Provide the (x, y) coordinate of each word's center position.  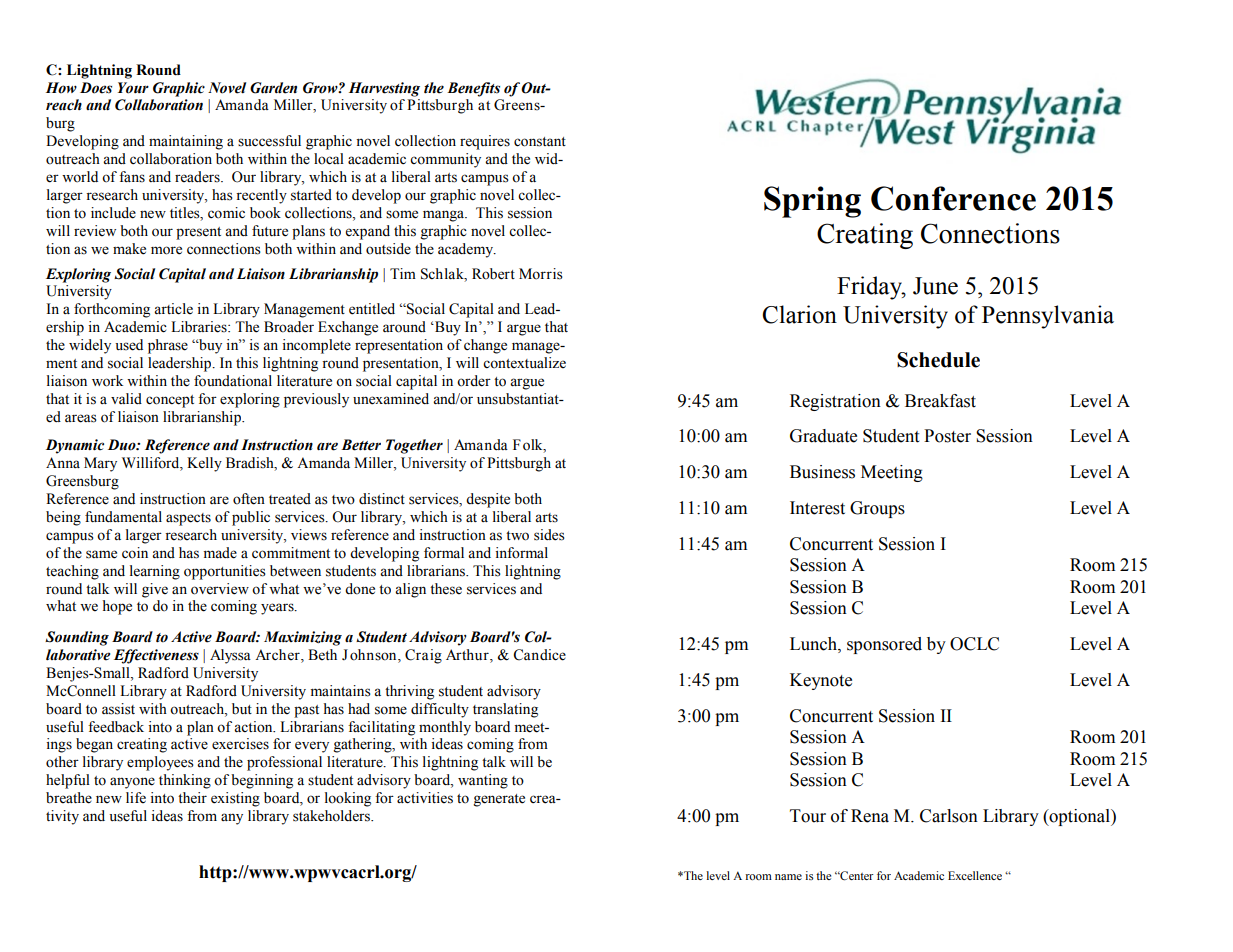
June (935, 286)
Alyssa (230, 656)
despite (488, 500)
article (173, 309)
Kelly (204, 464)
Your (133, 88)
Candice (539, 655)
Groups (877, 509)
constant (540, 142)
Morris (541, 274)
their (192, 798)
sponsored (884, 645)
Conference (953, 198)
